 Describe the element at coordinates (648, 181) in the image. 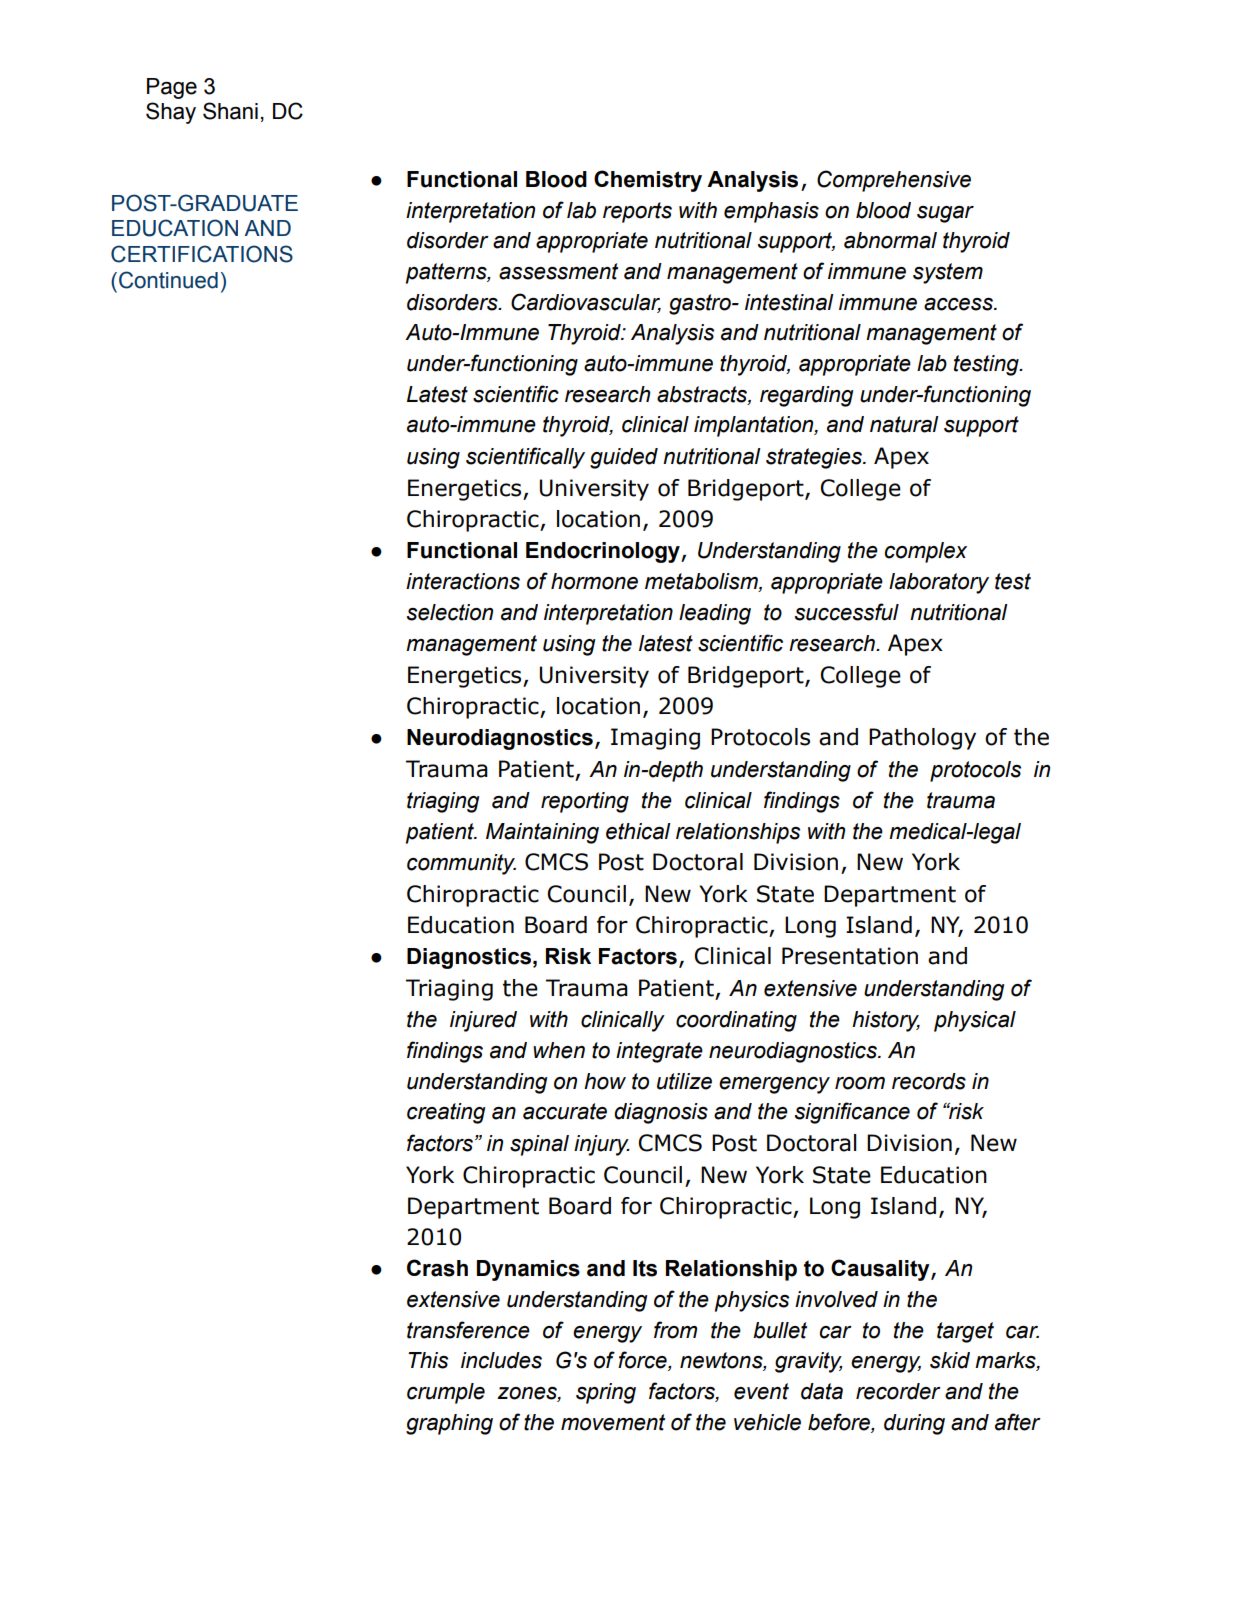

I see `Chemistry` at that location.
